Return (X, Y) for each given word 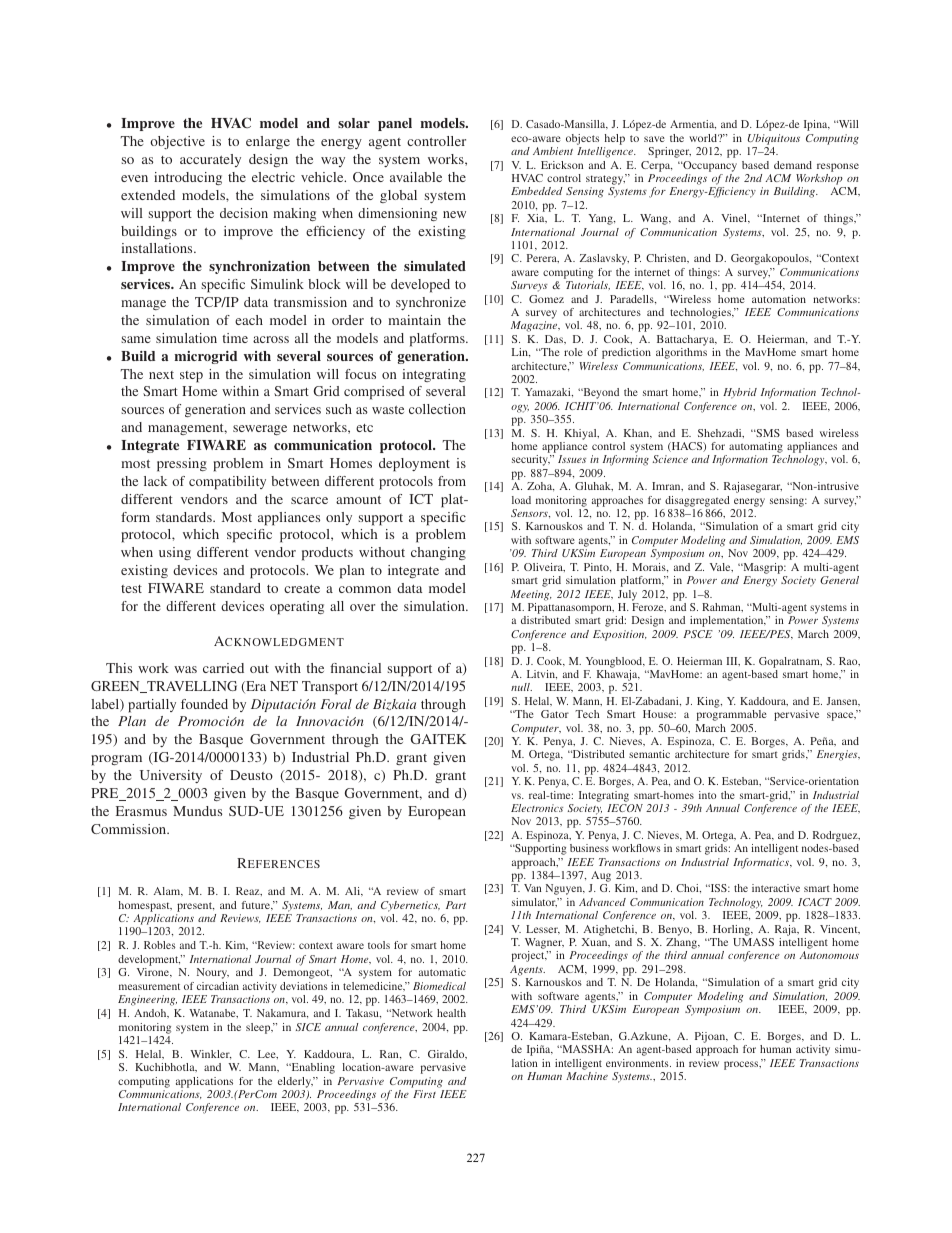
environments (638, 1063)
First (424, 1094)
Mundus (197, 811)
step (191, 377)
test (131, 589)
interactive (776, 888)
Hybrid (740, 393)
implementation (728, 621)
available (416, 177)
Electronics (537, 808)
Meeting (531, 595)
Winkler (211, 1054)
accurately (210, 160)
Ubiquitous (774, 139)
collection (437, 409)
